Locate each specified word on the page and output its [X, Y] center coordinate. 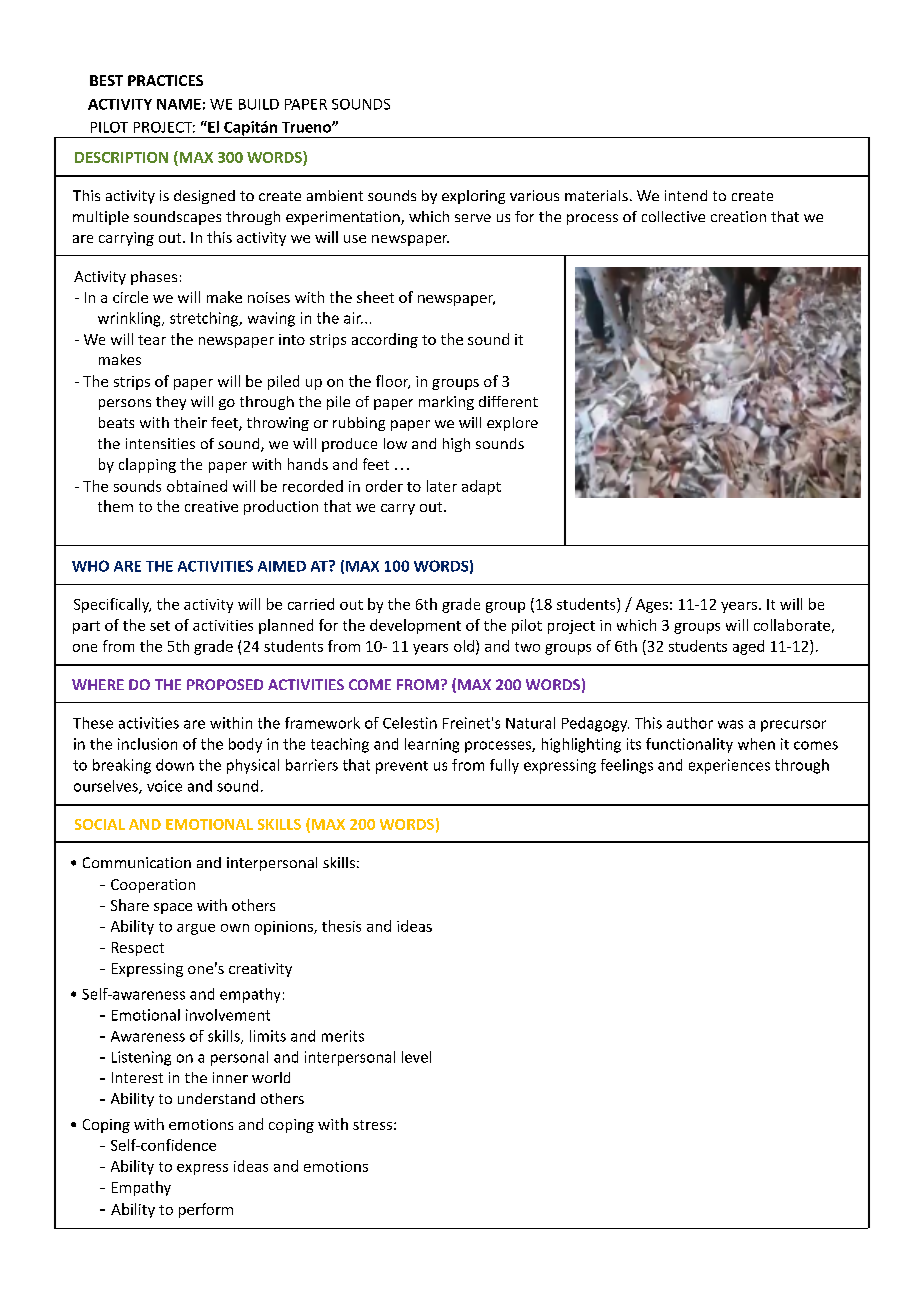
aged [748, 647]
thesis [341, 926]
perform [206, 1210]
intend [686, 195]
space [173, 908]
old [464, 646]
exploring [473, 197]
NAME [179, 104]
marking [446, 403]
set [160, 626]
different [508, 401]
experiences [729, 766]
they [171, 403]
